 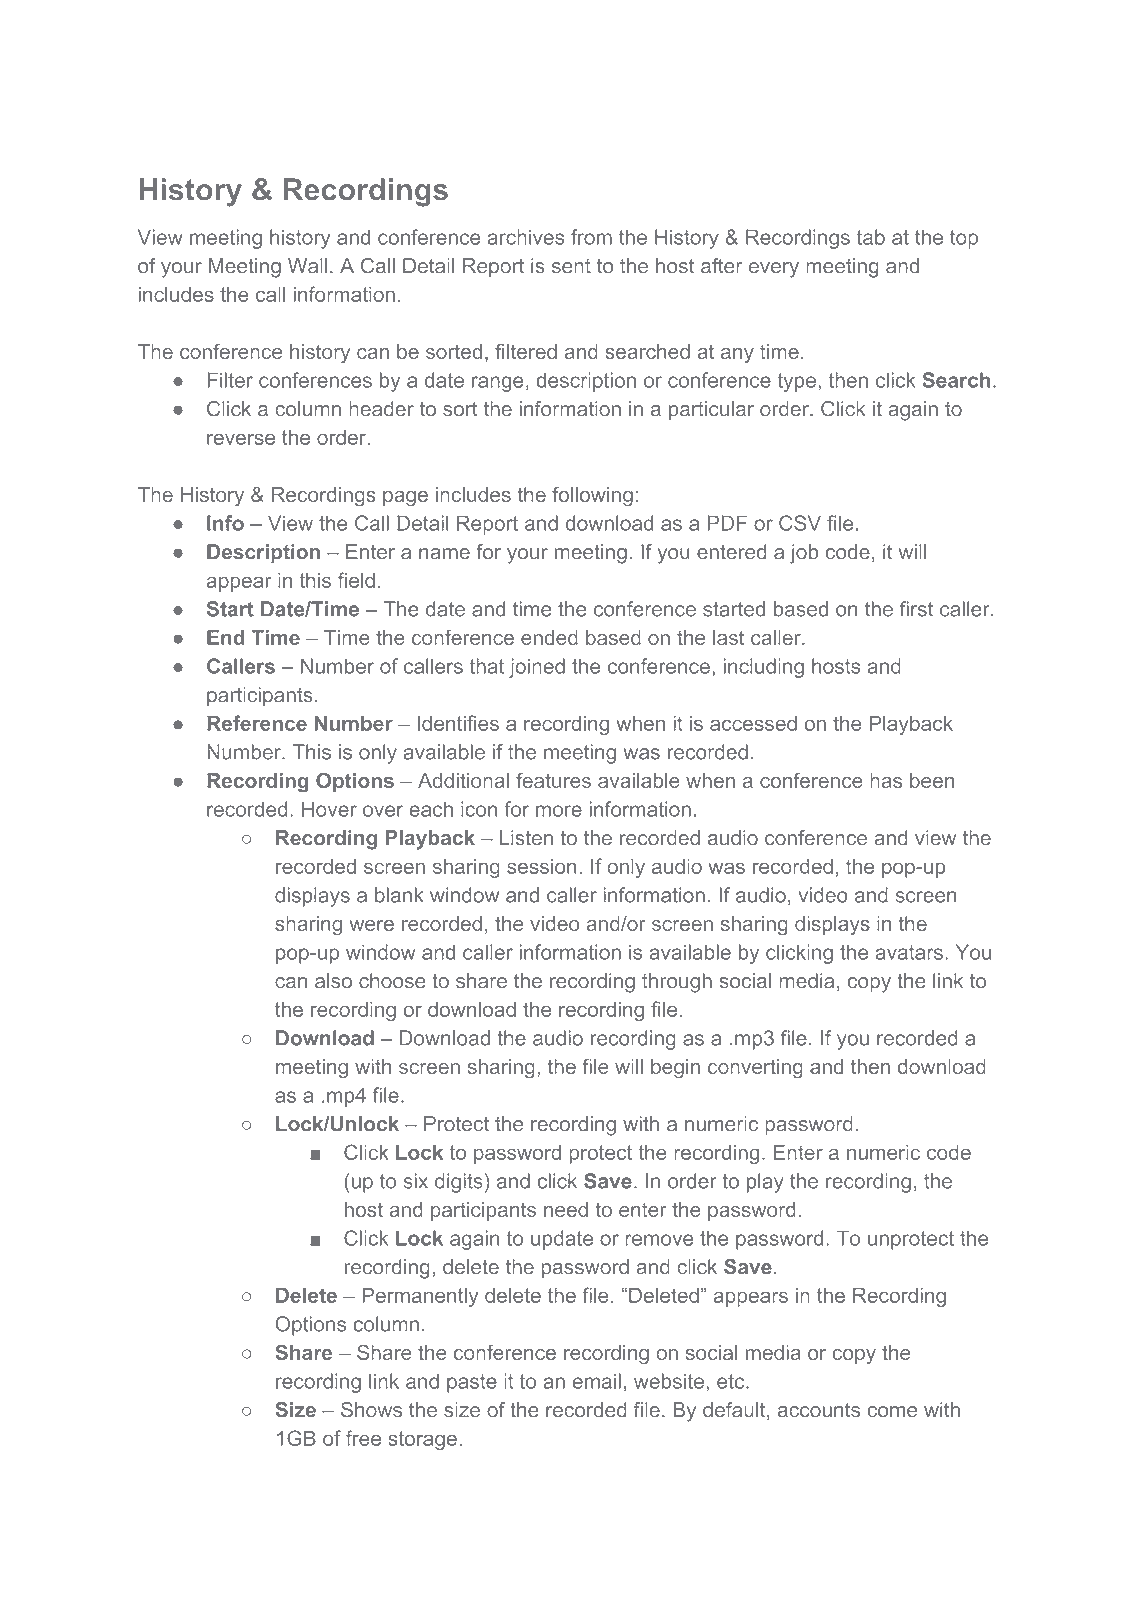 What do you see at coordinates (871, 237) in the screenshot?
I see `tab` at bounding box center [871, 237].
